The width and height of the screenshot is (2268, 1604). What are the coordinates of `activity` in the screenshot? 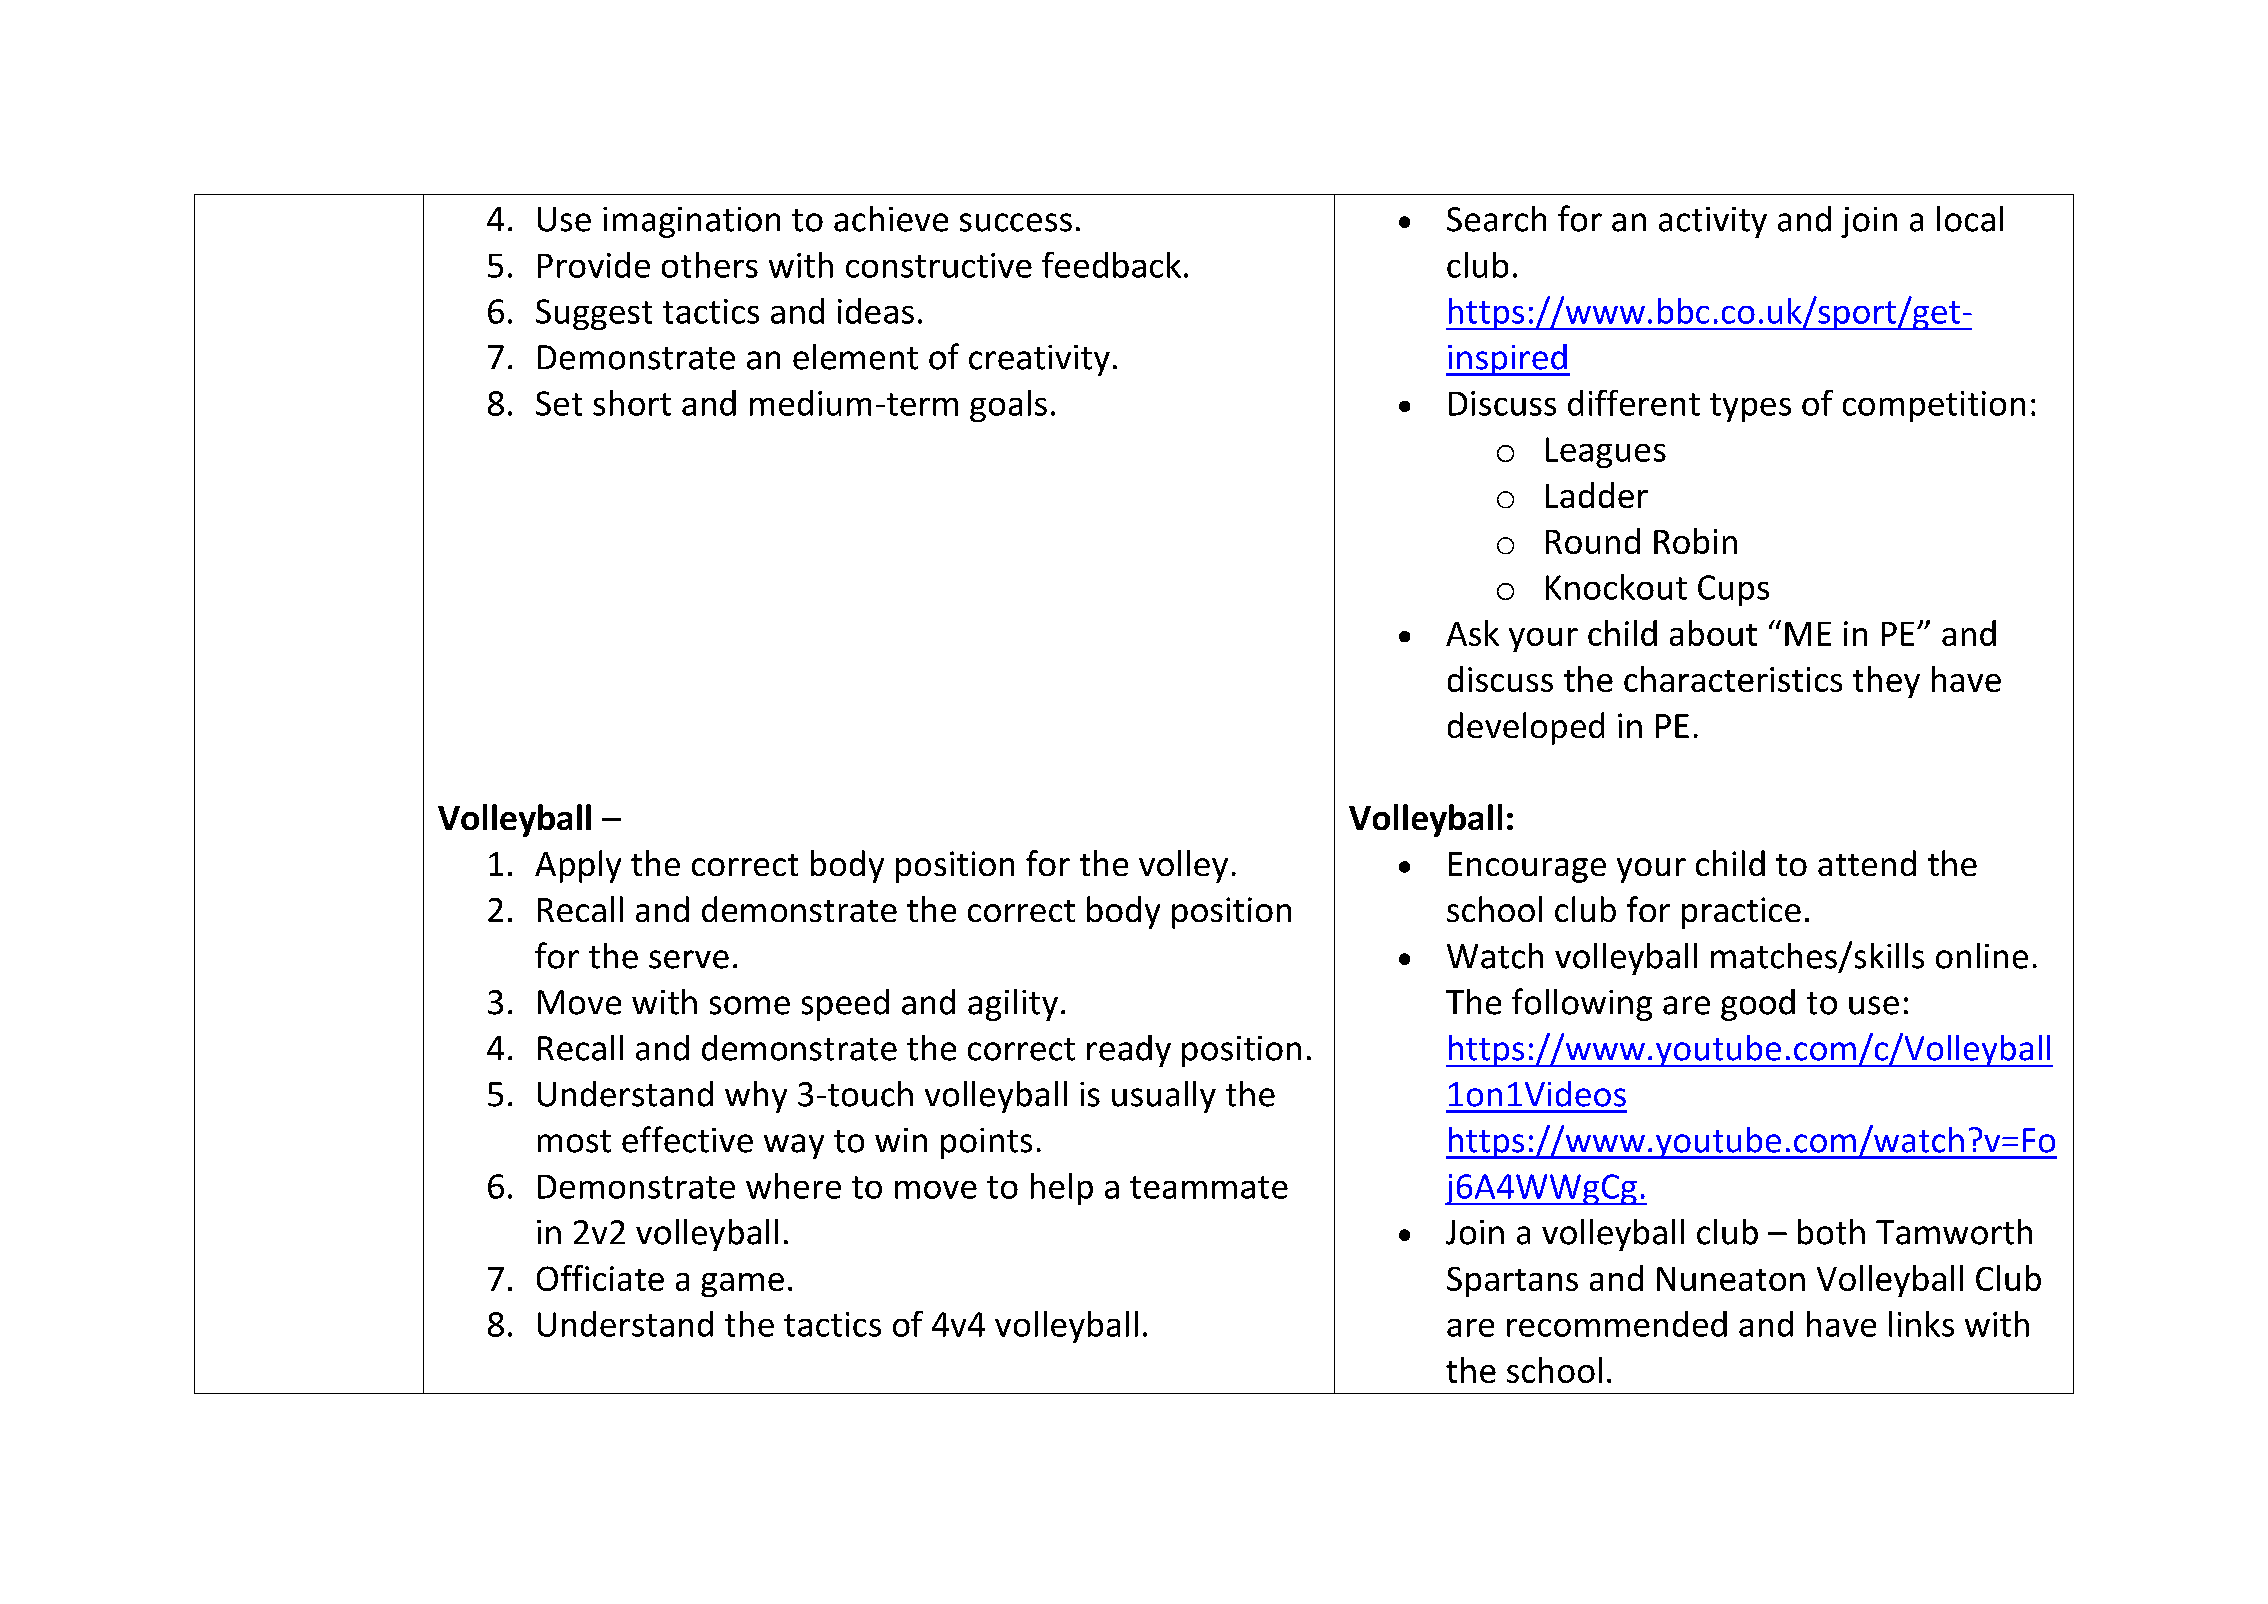 It's located at (1713, 222).
